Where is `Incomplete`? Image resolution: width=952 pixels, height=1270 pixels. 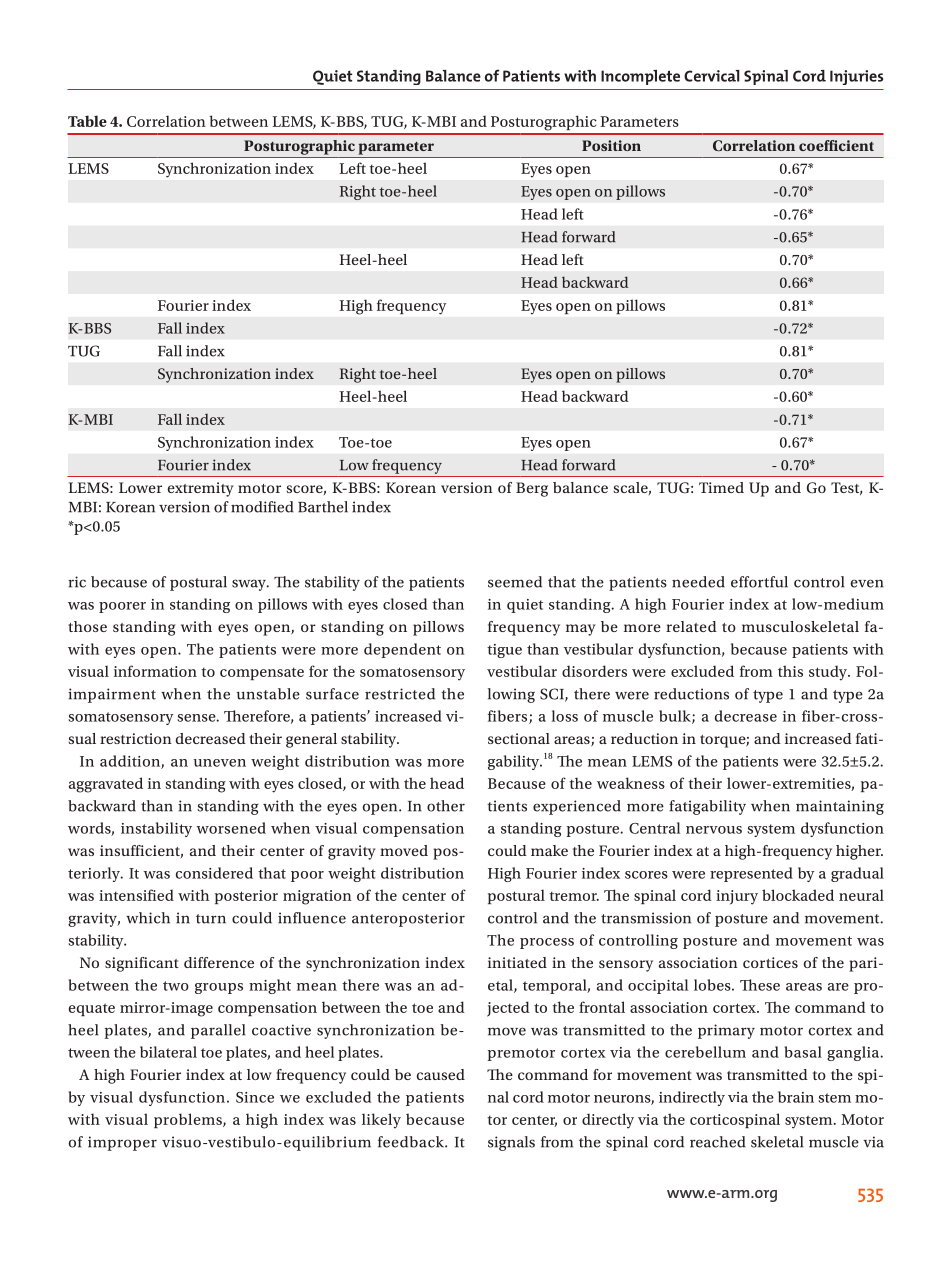 Incomplete is located at coordinates (640, 77).
